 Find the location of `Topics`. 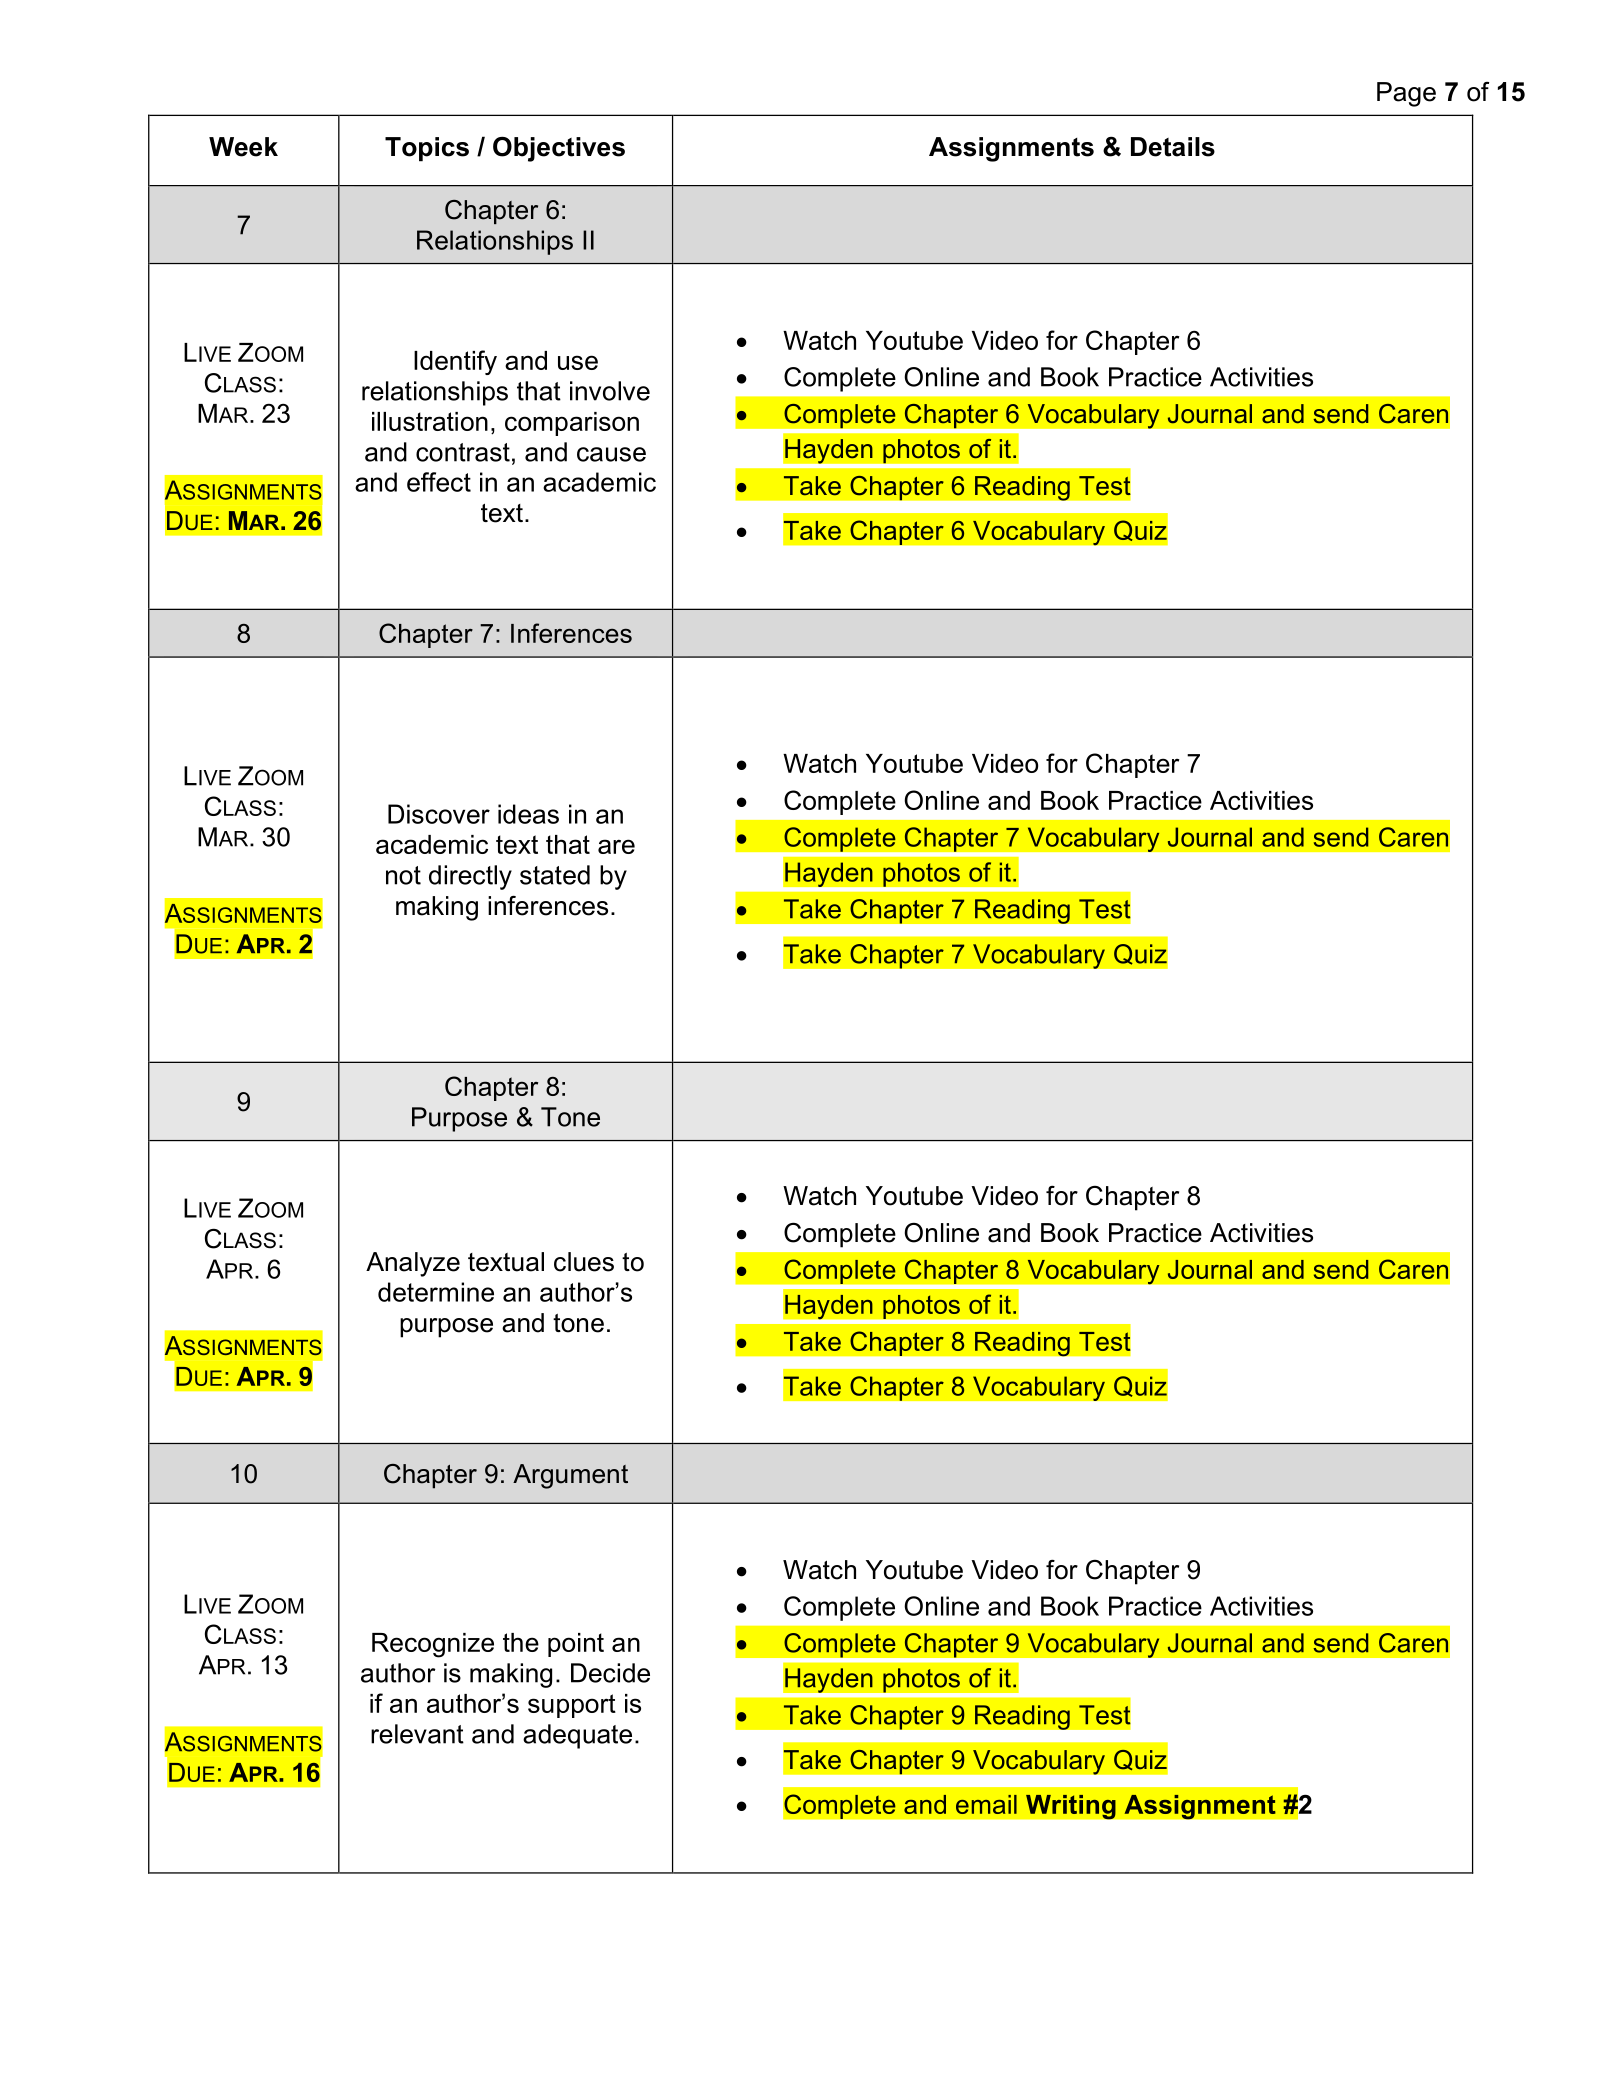

Topics is located at coordinates (427, 149).
